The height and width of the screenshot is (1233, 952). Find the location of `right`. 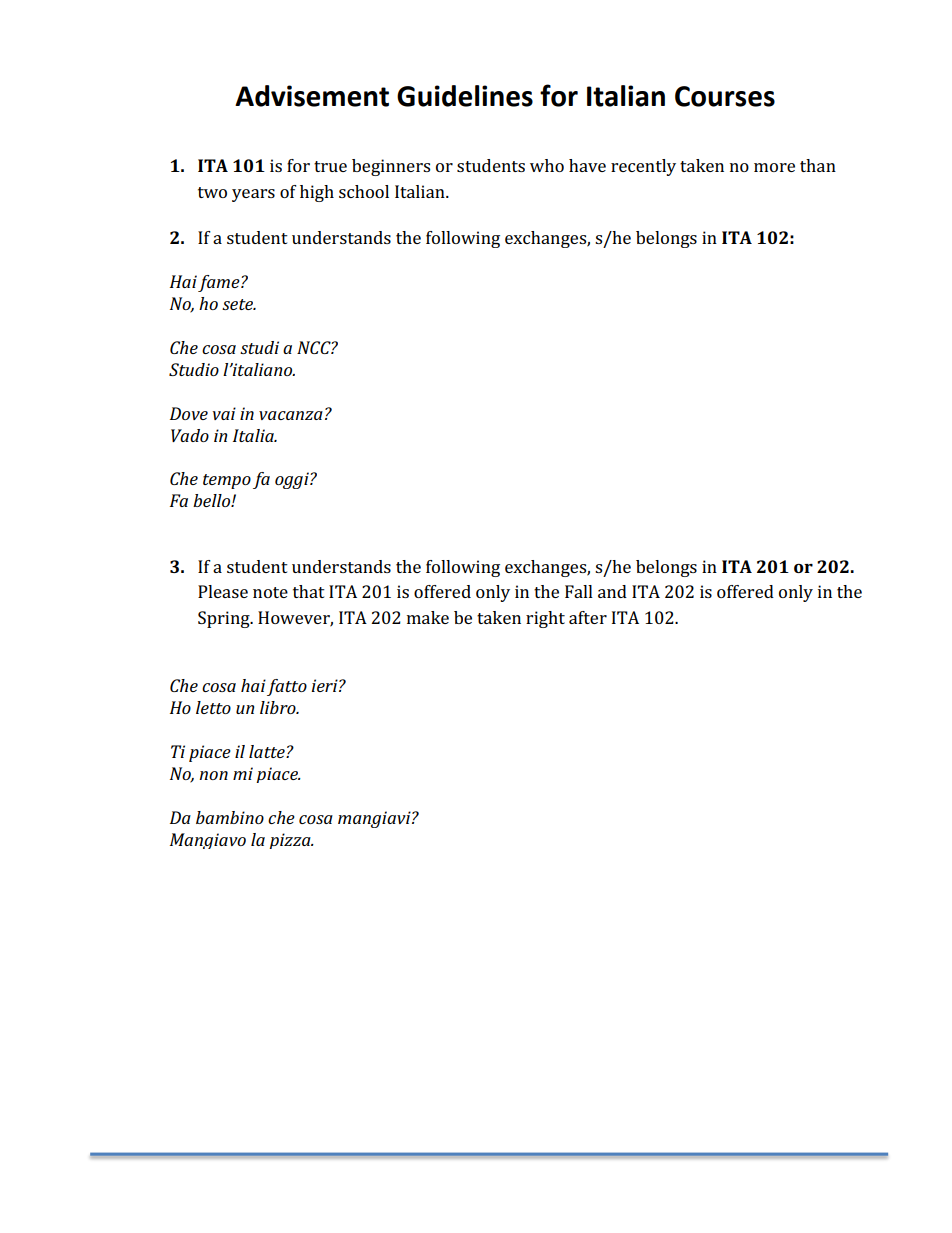

right is located at coordinates (545, 619).
